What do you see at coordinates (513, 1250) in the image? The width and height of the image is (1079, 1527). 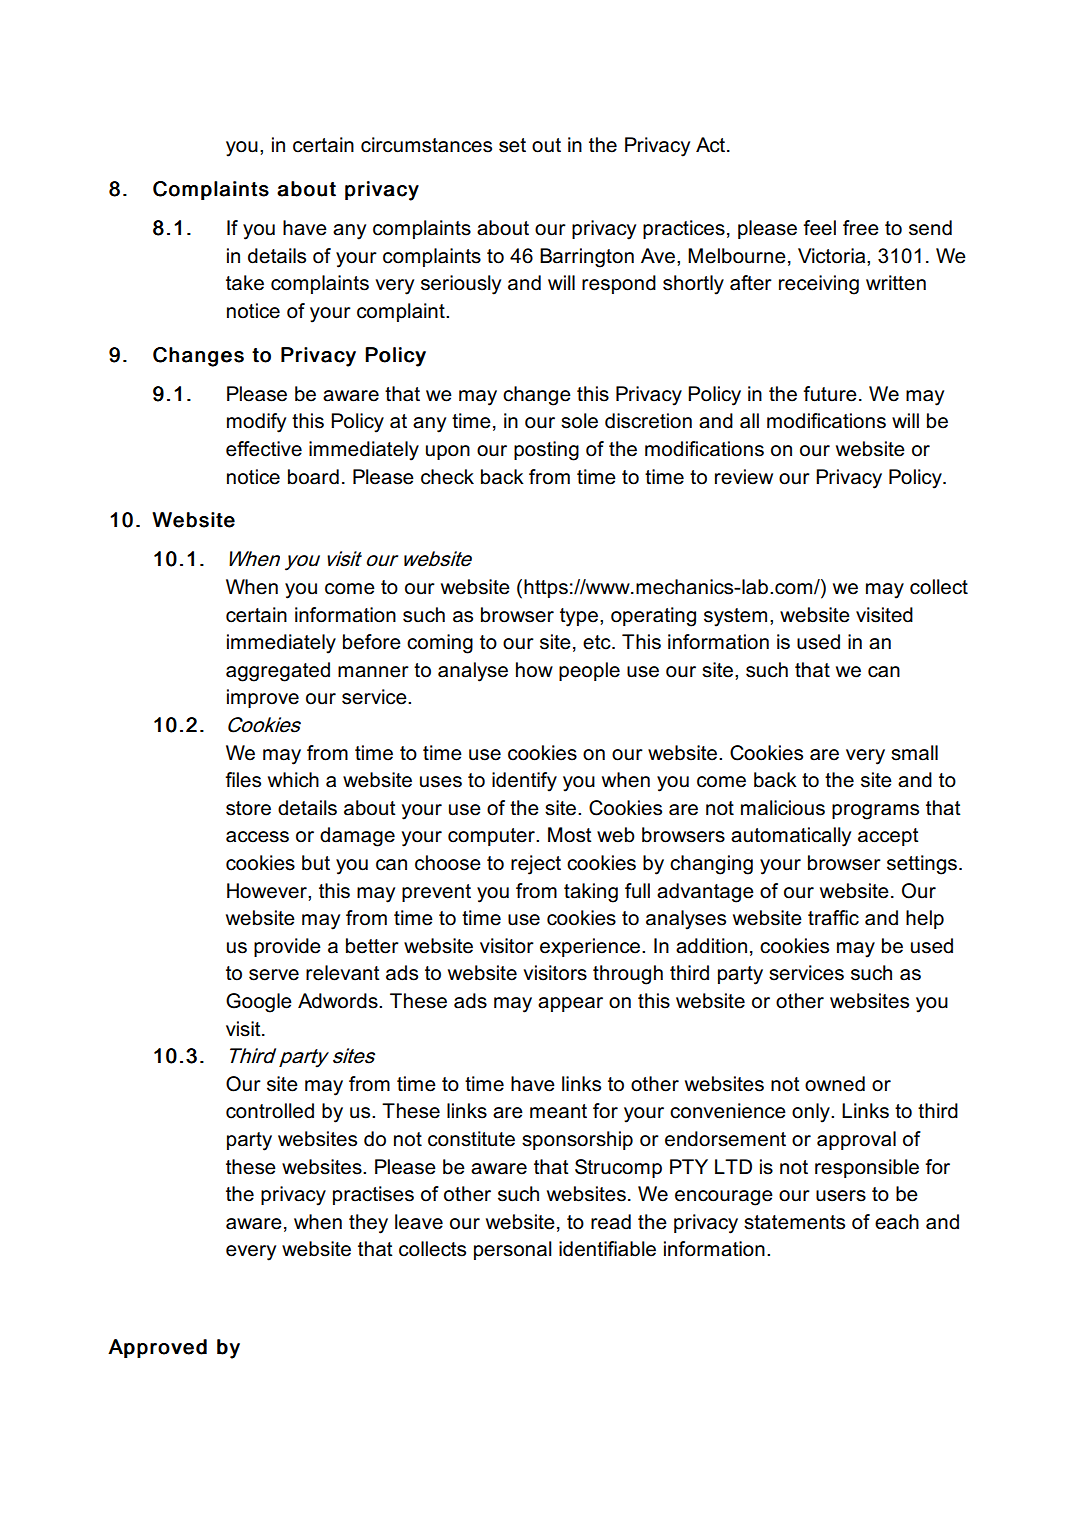 I see `personal` at bounding box center [513, 1250].
